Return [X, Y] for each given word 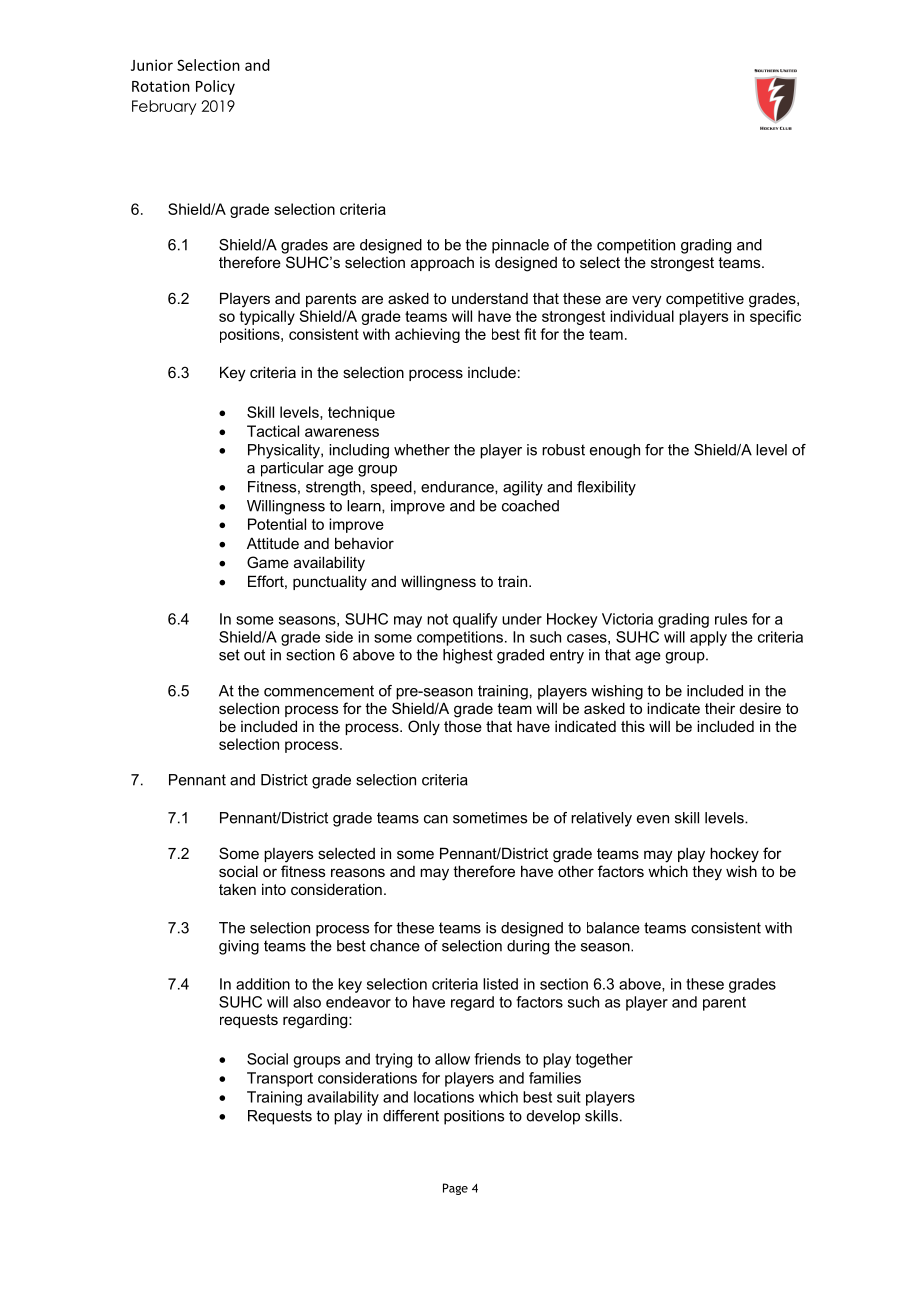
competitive [705, 299]
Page [455, 1189]
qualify [475, 620]
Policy [215, 87]
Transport [280, 1079]
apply [708, 638]
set [229, 655]
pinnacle [520, 246]
